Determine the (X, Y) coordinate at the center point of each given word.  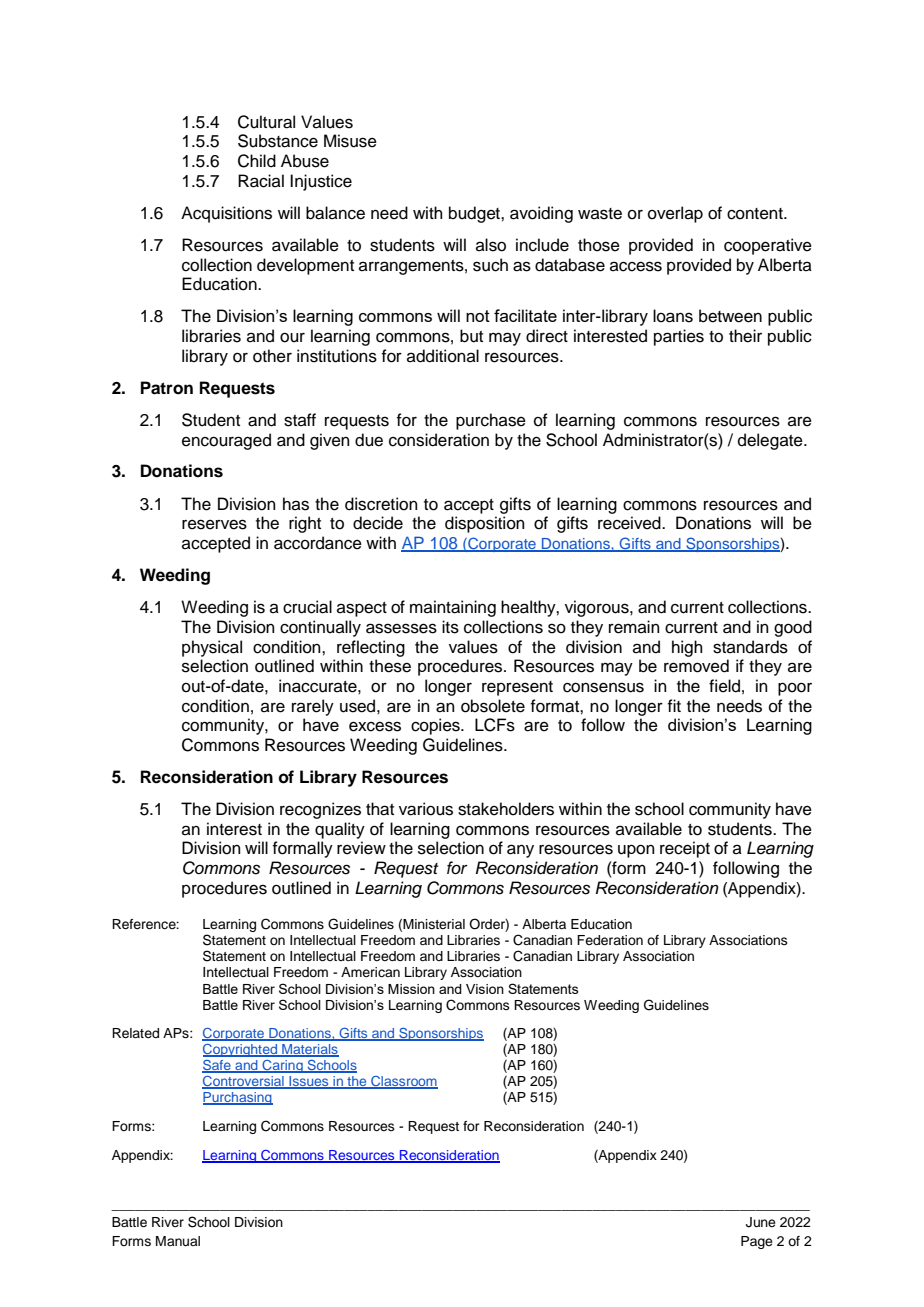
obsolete (493, 706)
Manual (178, 1241)
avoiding (541, 214)
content (756, 214)
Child (257, 161)
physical (212, 648)
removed (696, 666)
